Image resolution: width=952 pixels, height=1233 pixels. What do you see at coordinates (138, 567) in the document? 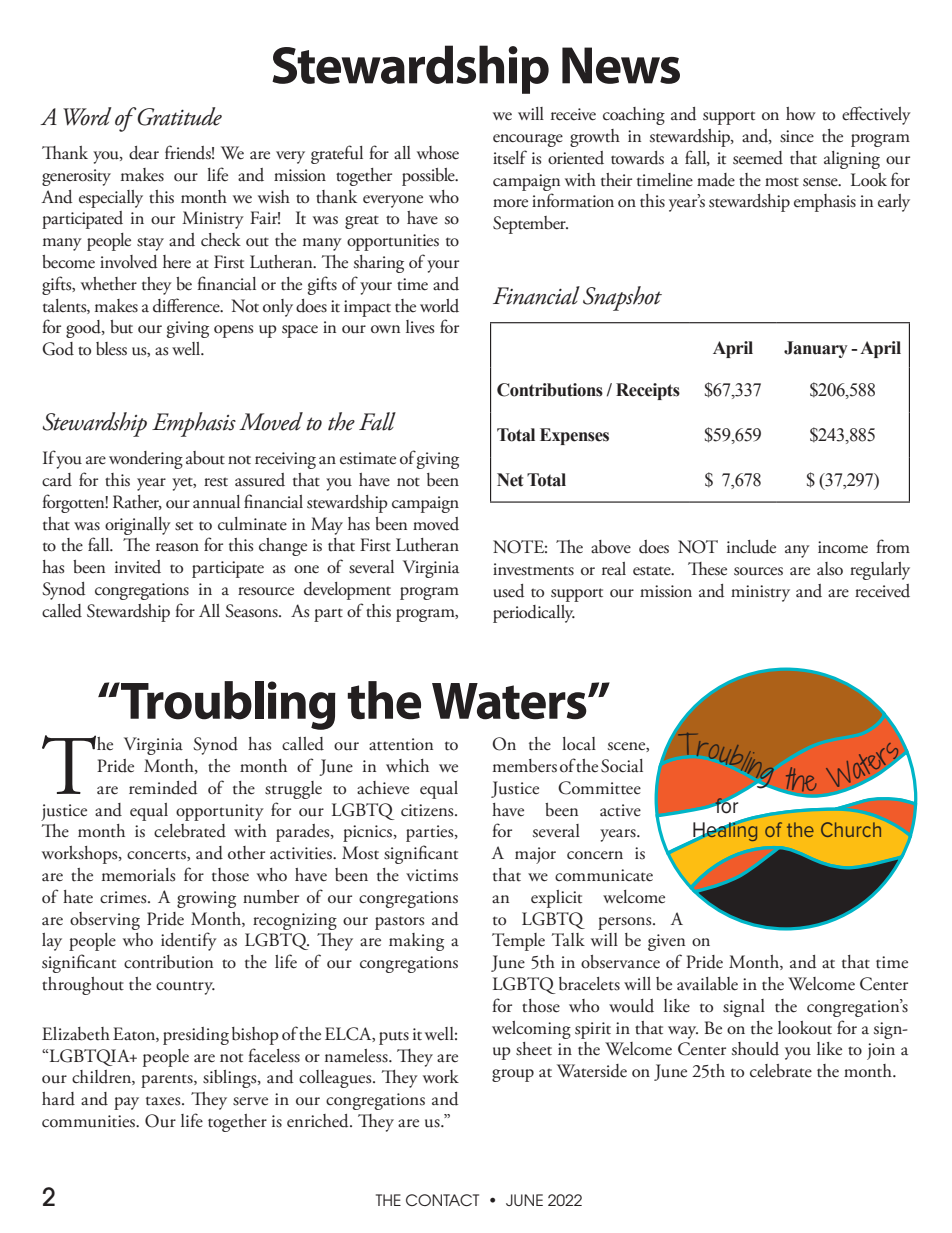
I see `invited` at bounding box center [138, 567].
